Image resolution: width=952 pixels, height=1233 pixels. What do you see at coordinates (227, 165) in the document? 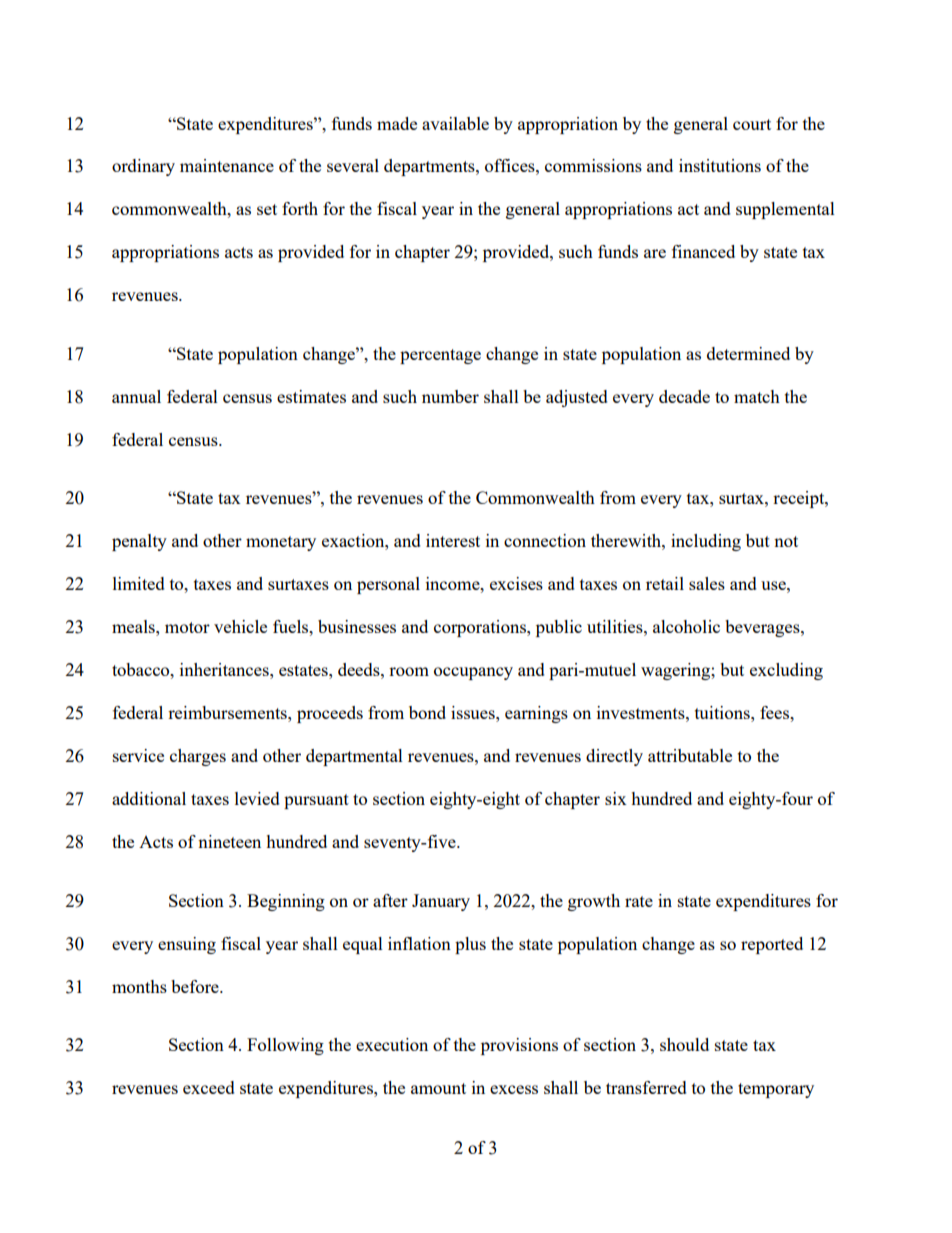
I see `maintenance` at bounding box center [227, 165].
